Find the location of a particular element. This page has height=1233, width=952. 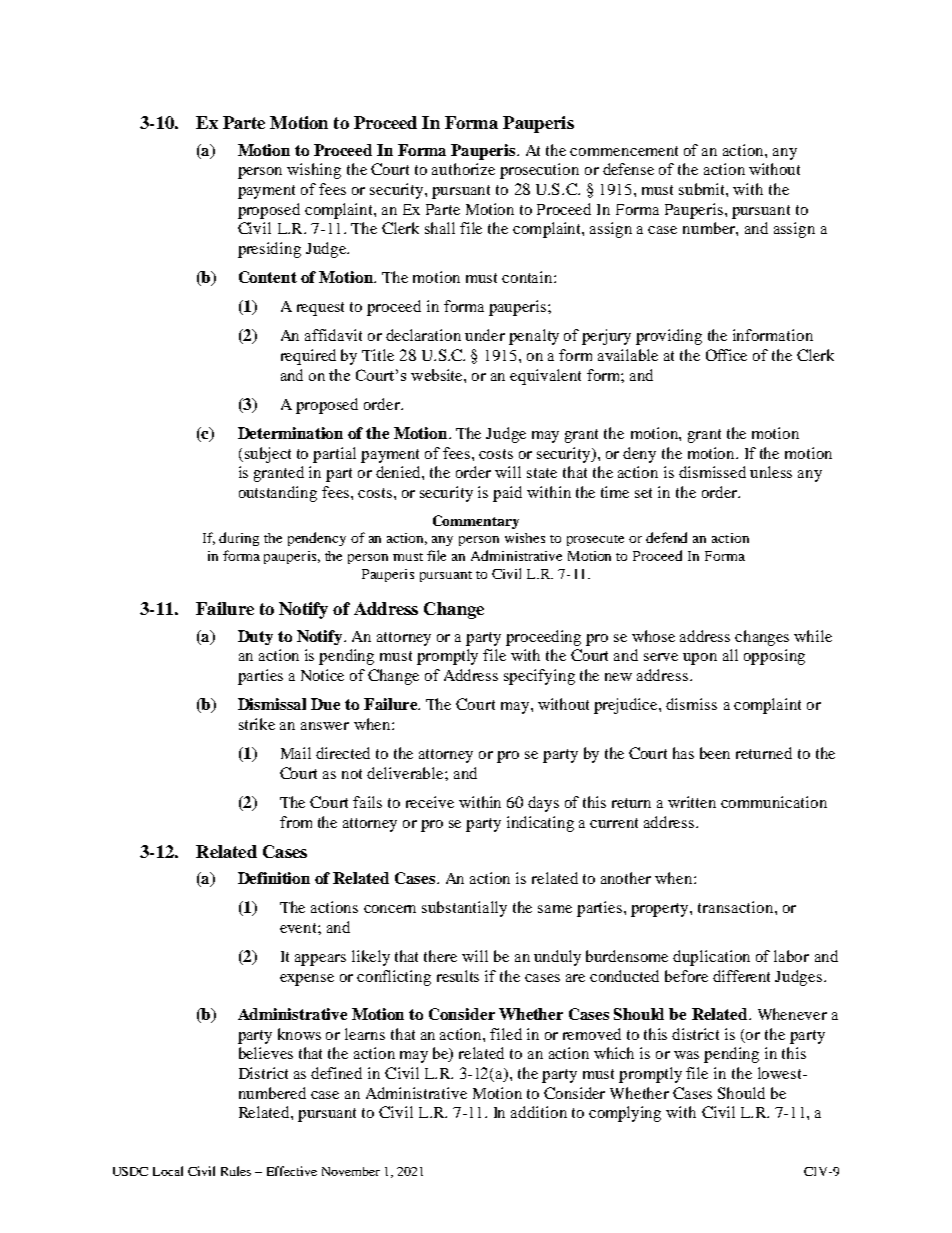

wishing is located at coordinates (314, 171).
